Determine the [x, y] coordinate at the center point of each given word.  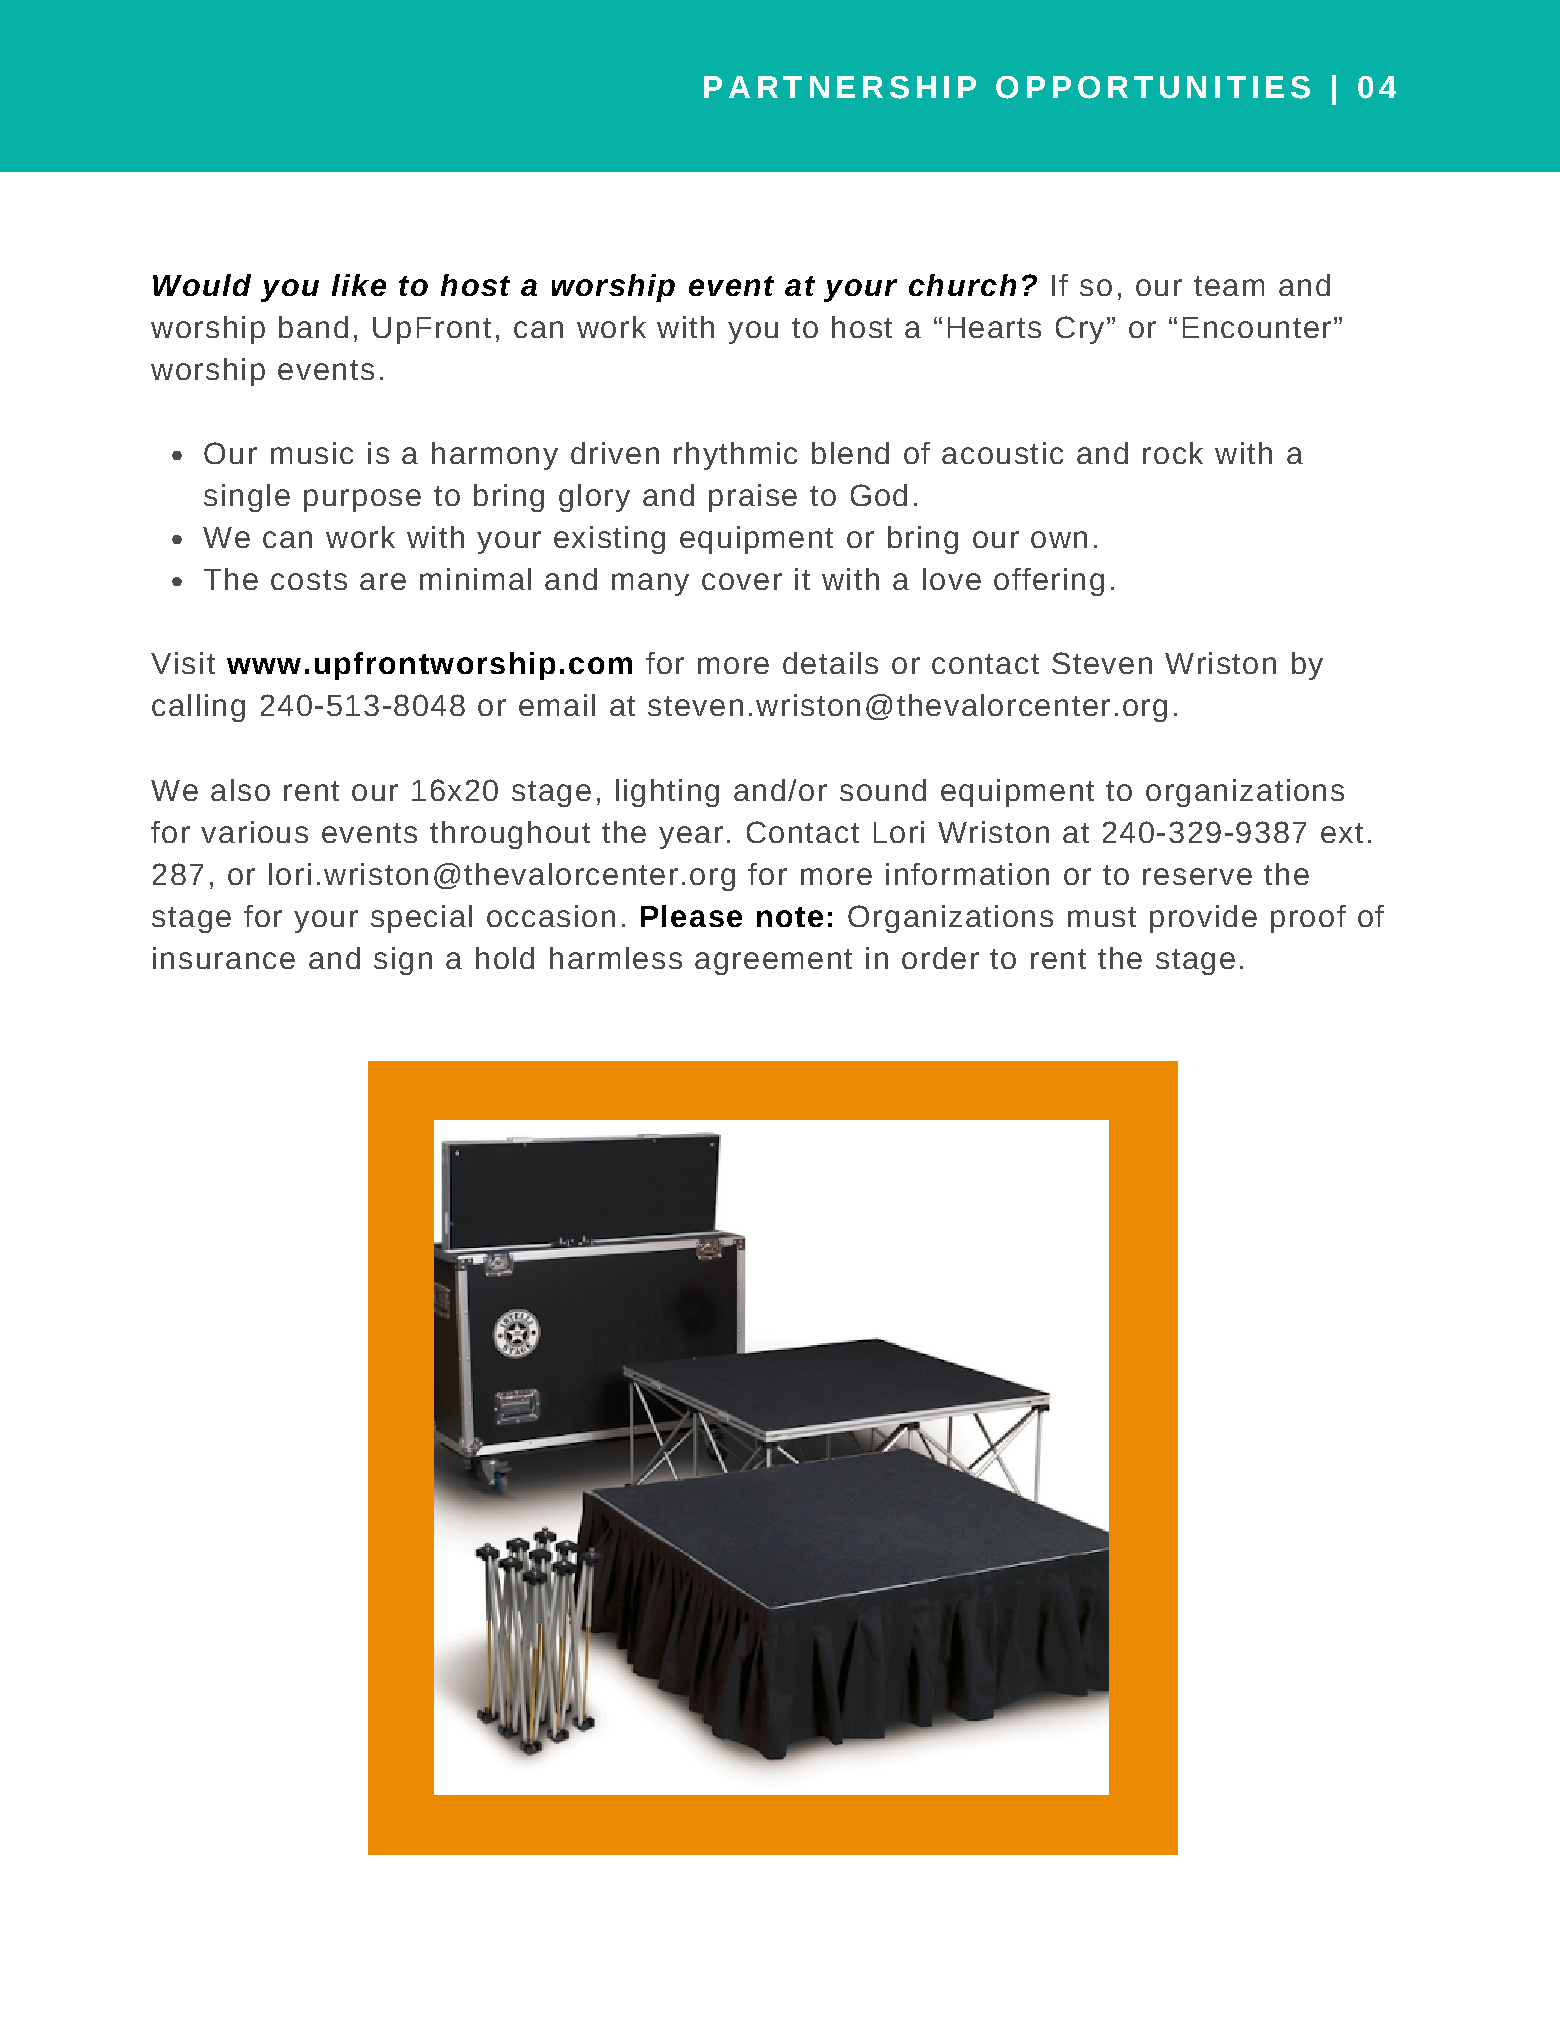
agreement [773, 962]
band [313, 327]
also [240, 790]
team [1229, 286]
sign [403, 961]
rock [1173, 453]
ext [1342, 833]
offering [1049, 582]
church [962, 285]
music [312, 453]
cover [742, 581]
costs [309, 580]
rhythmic [735, 456]
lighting [667, 793]
